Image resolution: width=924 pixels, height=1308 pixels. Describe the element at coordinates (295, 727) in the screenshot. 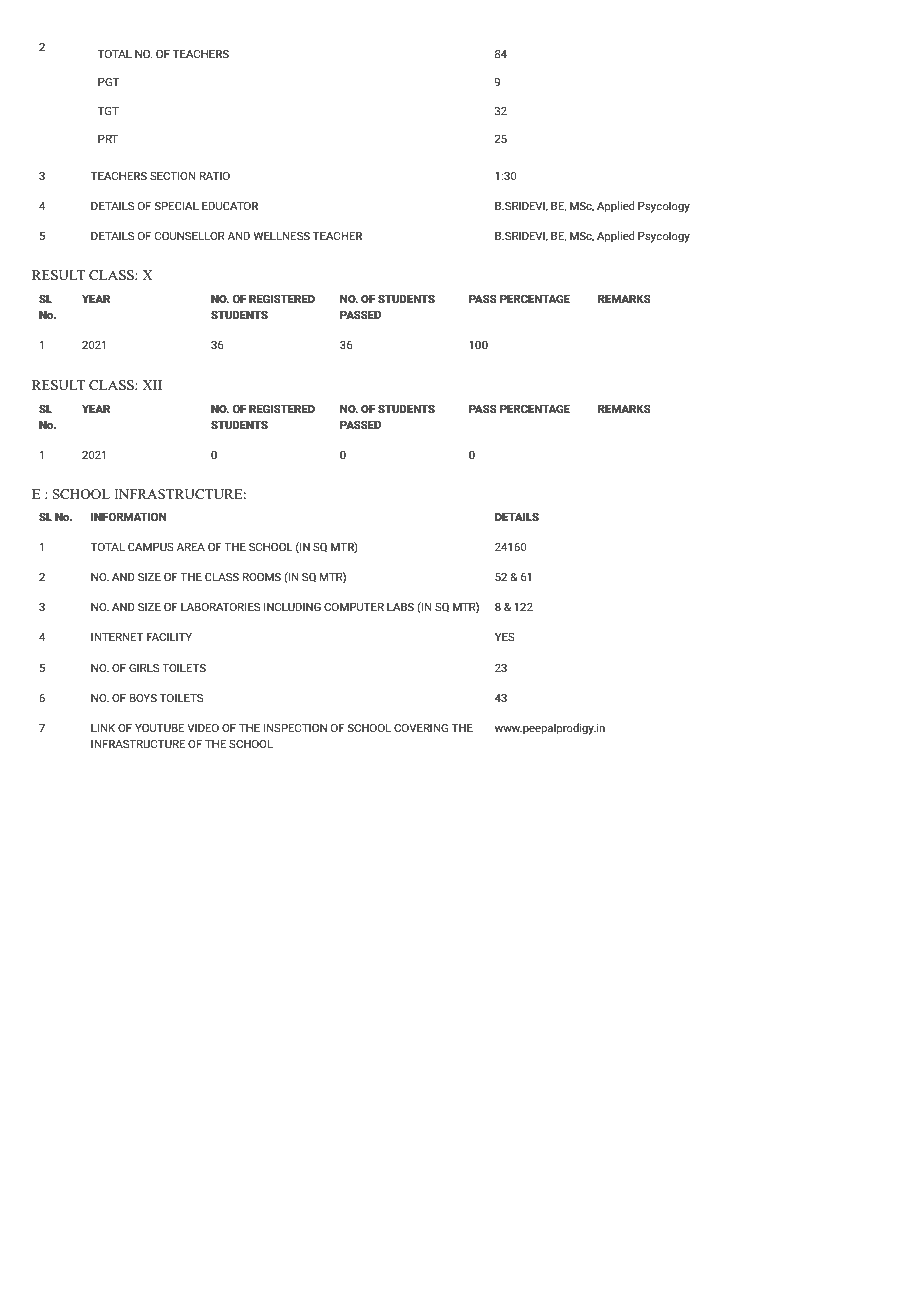

I see `INSPECTION` at that location.
